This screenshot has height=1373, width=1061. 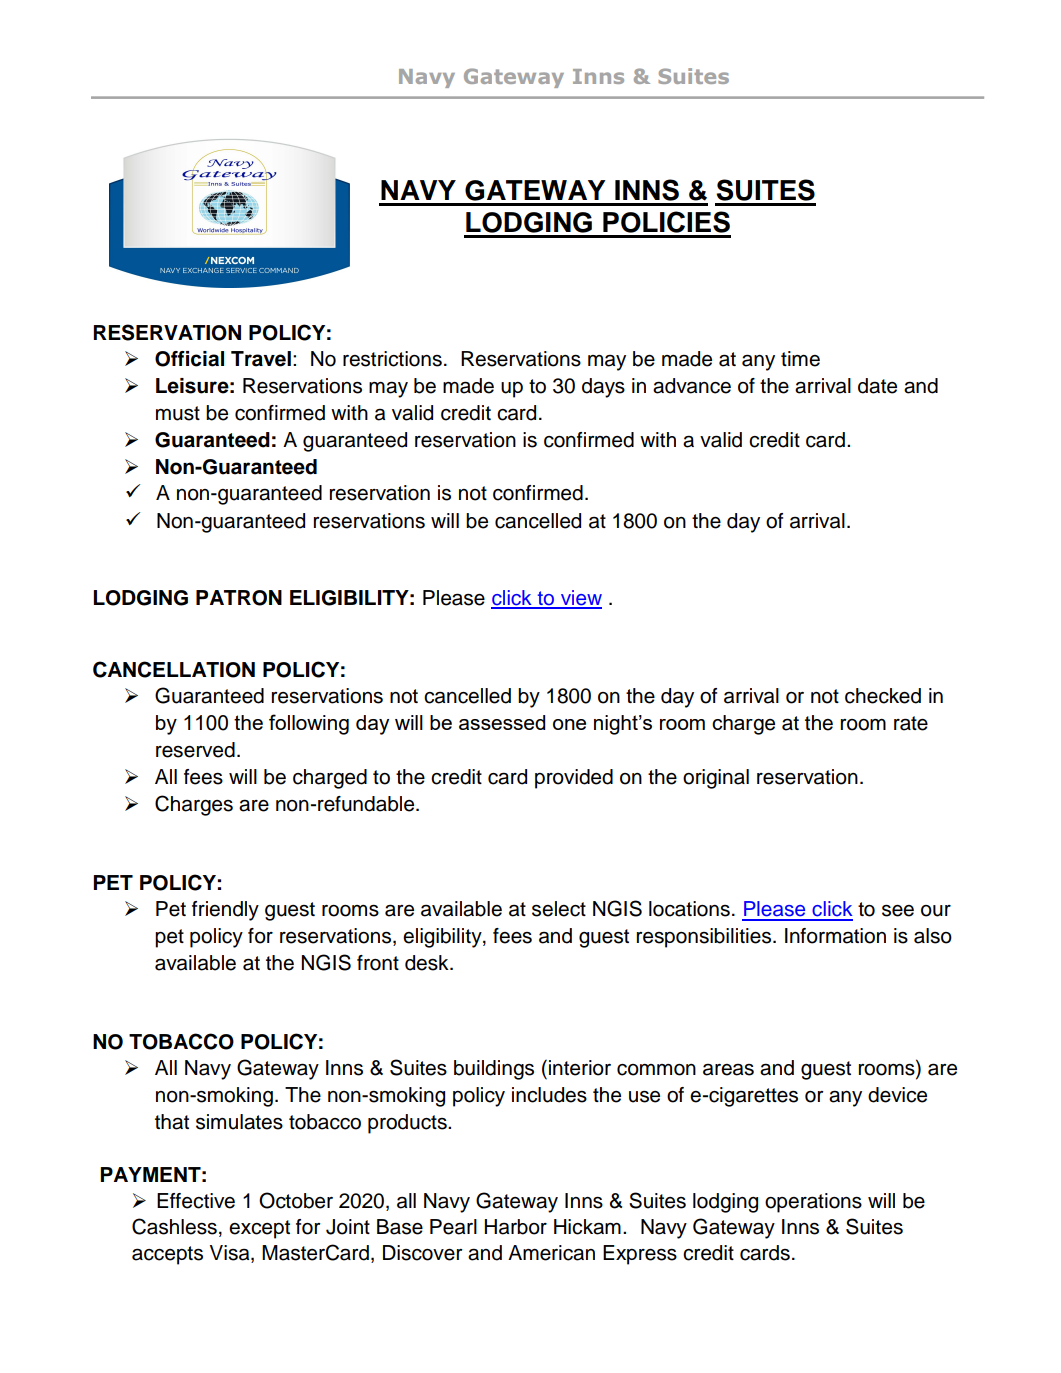 What do you see at coordinates (259, 1229) in the screenshot?
I see `except` at bounding box center [259, 1229].
